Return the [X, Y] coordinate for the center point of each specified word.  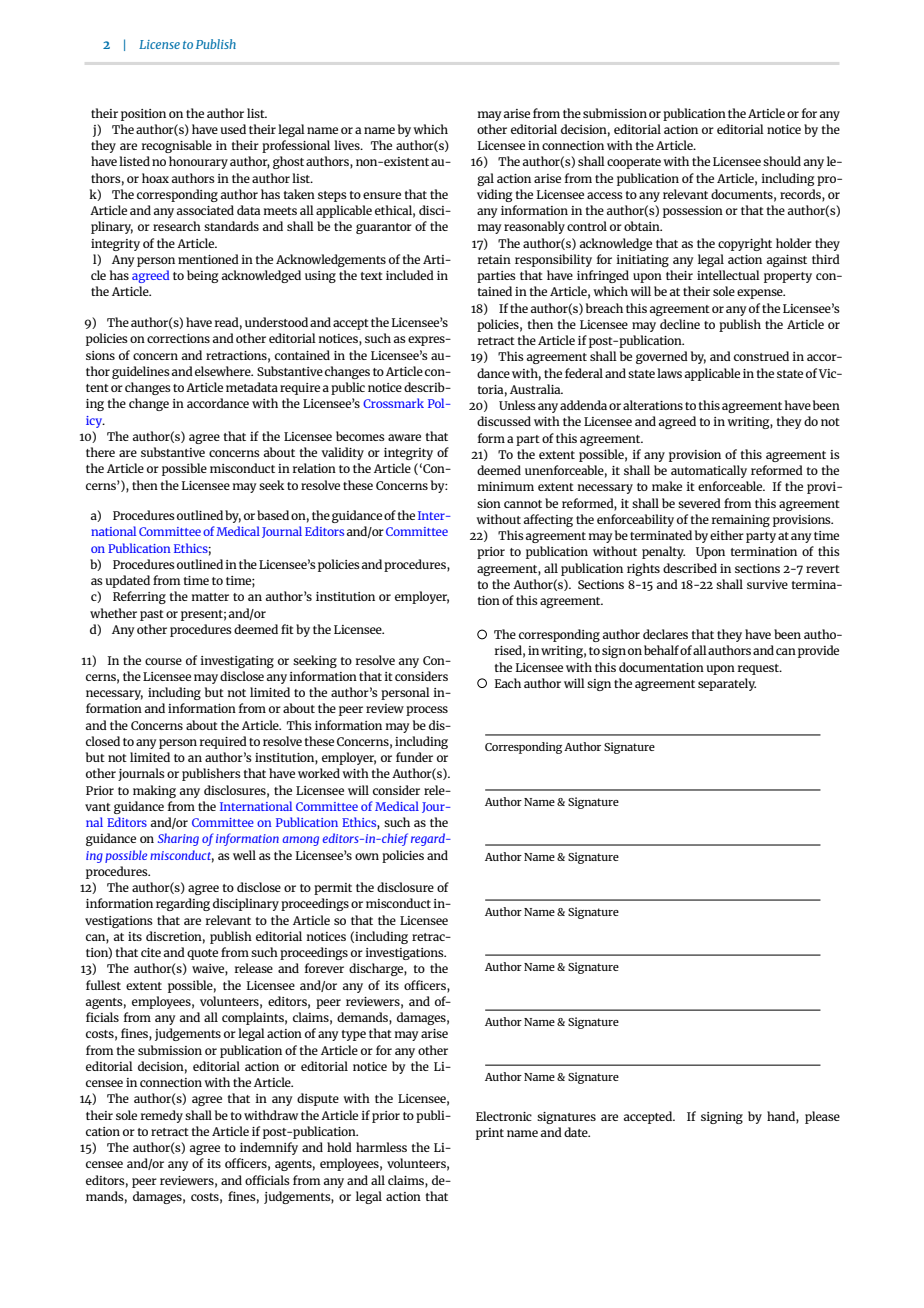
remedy [162, 1116]
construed [761, 356]
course [163, 661]
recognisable [177, 146]
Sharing [178, 839]
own [367, 856]
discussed [504, 421]
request [759, 669]
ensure [382, 195]
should [782, 161]
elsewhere [224, 371]
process [427, 711]
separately [727, 684]
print [490, 1134]
